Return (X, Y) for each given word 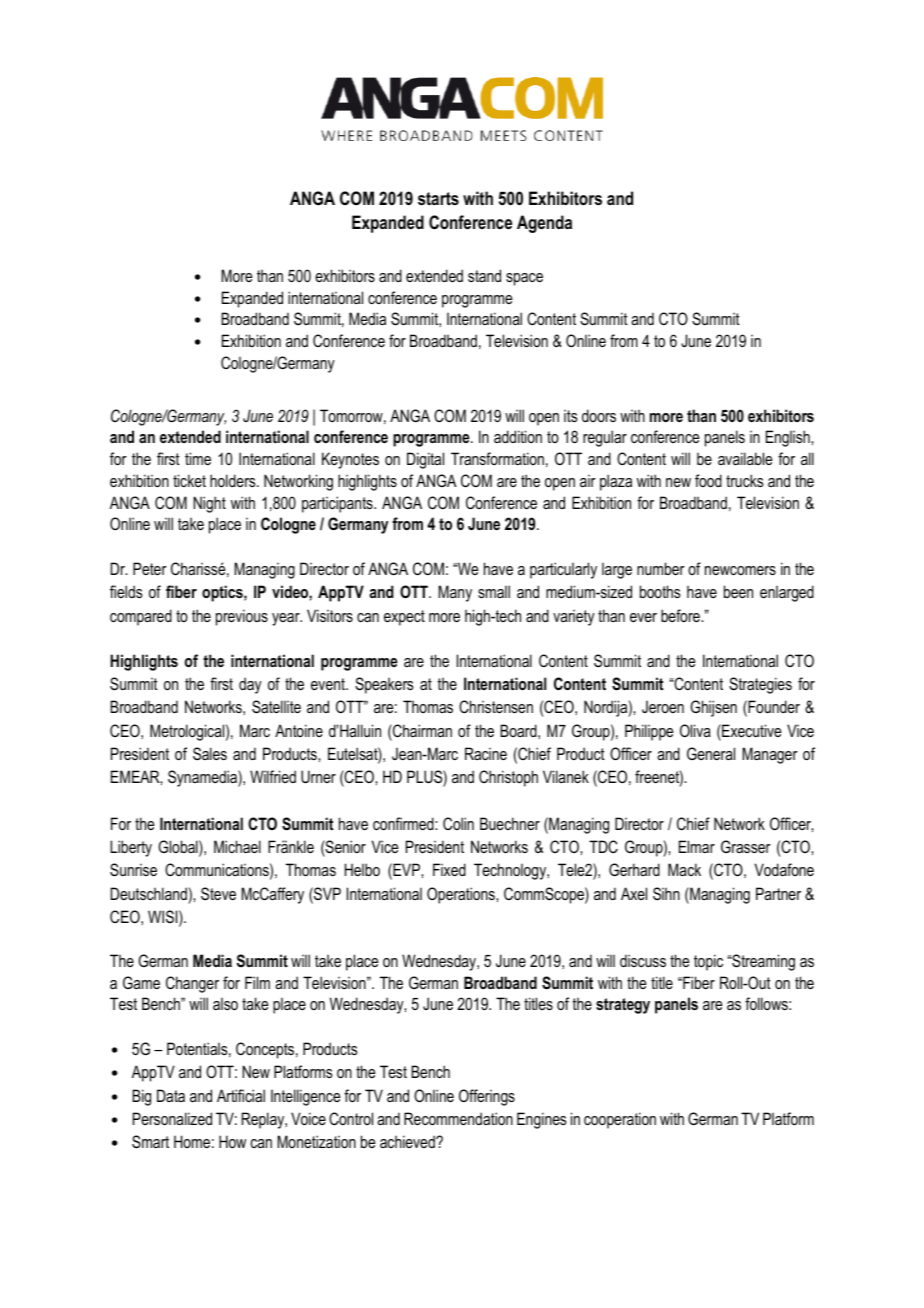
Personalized (172, 1118)
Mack (684, 869)
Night (209, 504)
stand (484, 275)
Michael (237, 846)
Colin (458, 823)
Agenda (544, 224)
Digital (425, 460)
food (708, 480)
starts (438, 198)
